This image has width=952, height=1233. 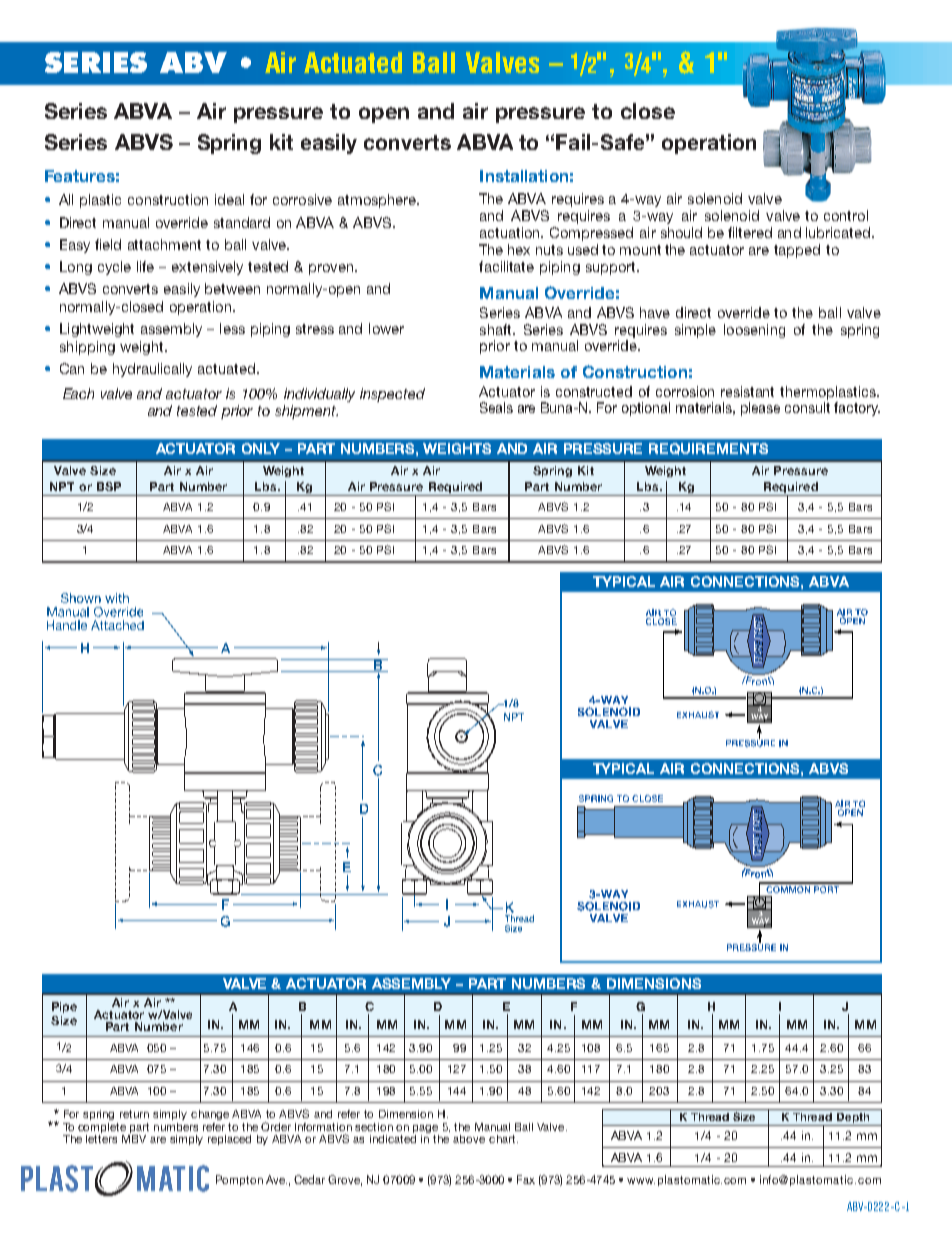 I want to click on above, so click(x=469, y=1139).
